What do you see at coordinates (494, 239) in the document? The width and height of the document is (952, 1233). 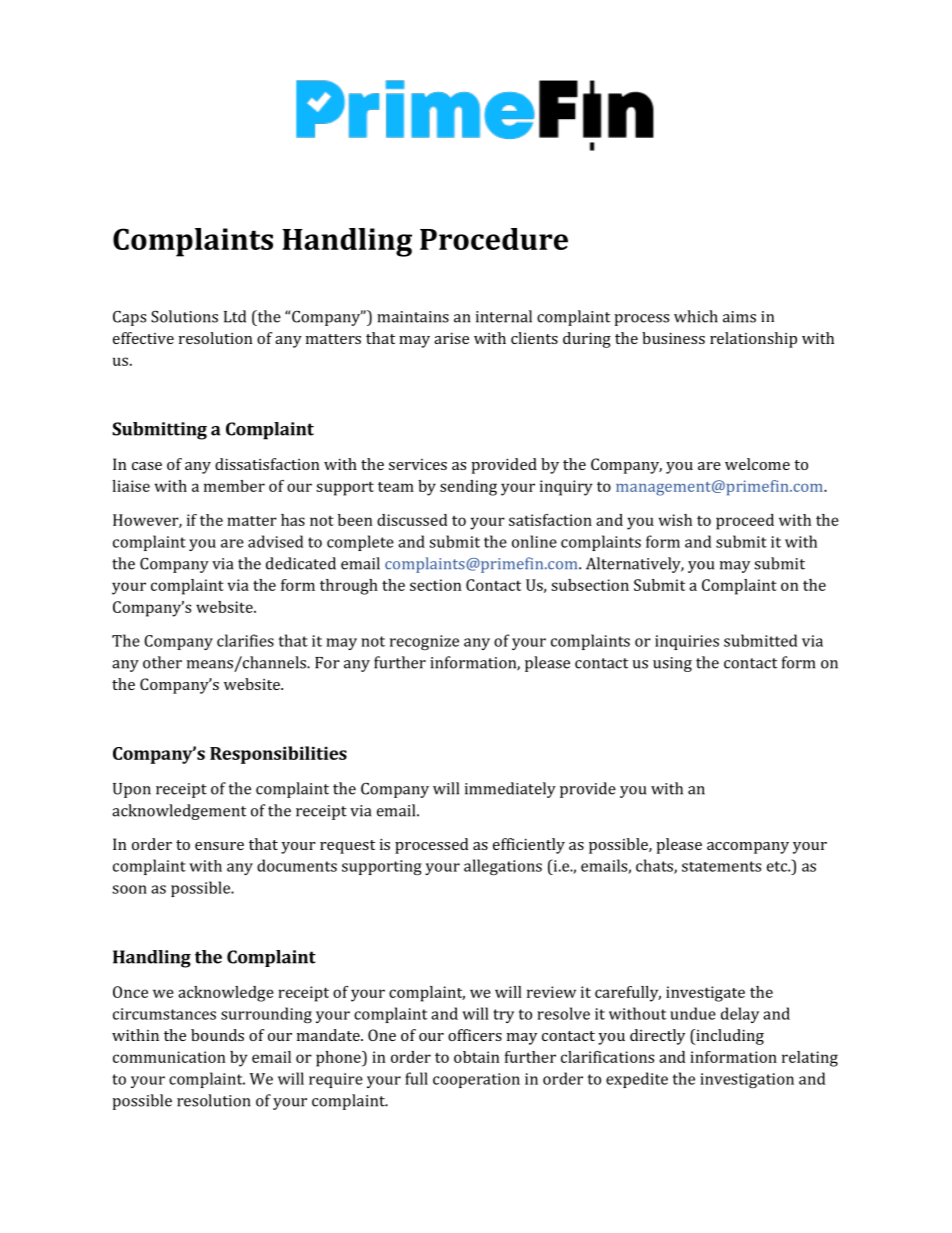 I see `Procedure` at bounding box center [494, 239].
